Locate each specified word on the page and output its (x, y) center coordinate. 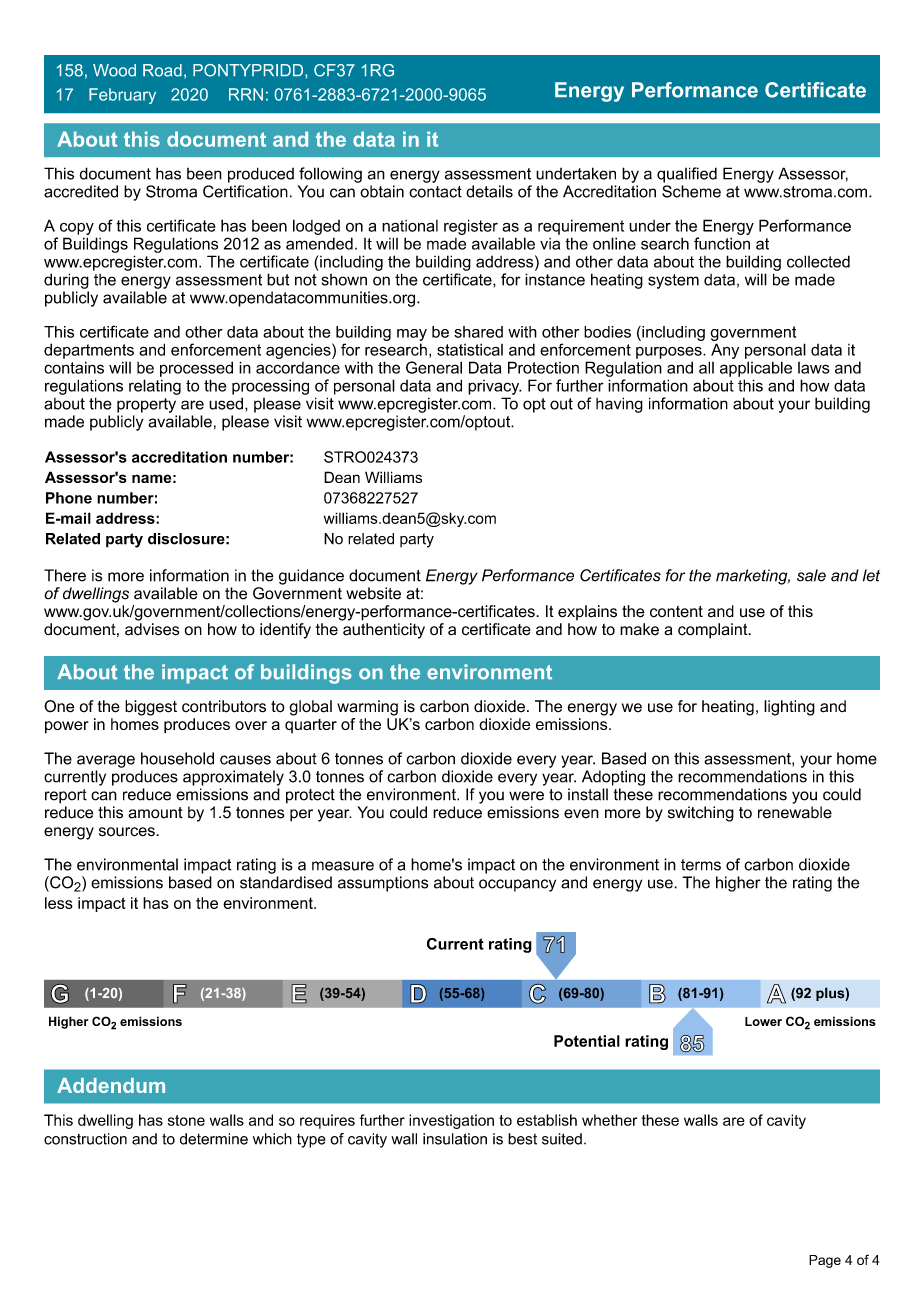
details (489, 191)
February (122, 96)
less (59, 903)
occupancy (517, 885)
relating (155, 387)
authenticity (384, 631)
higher (738, 884)
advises (152, 629)
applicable (756, 369)
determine (214, 1139)
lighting (789, 708)
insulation (455, 1139)
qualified (687, 175)
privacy (495, 387)
